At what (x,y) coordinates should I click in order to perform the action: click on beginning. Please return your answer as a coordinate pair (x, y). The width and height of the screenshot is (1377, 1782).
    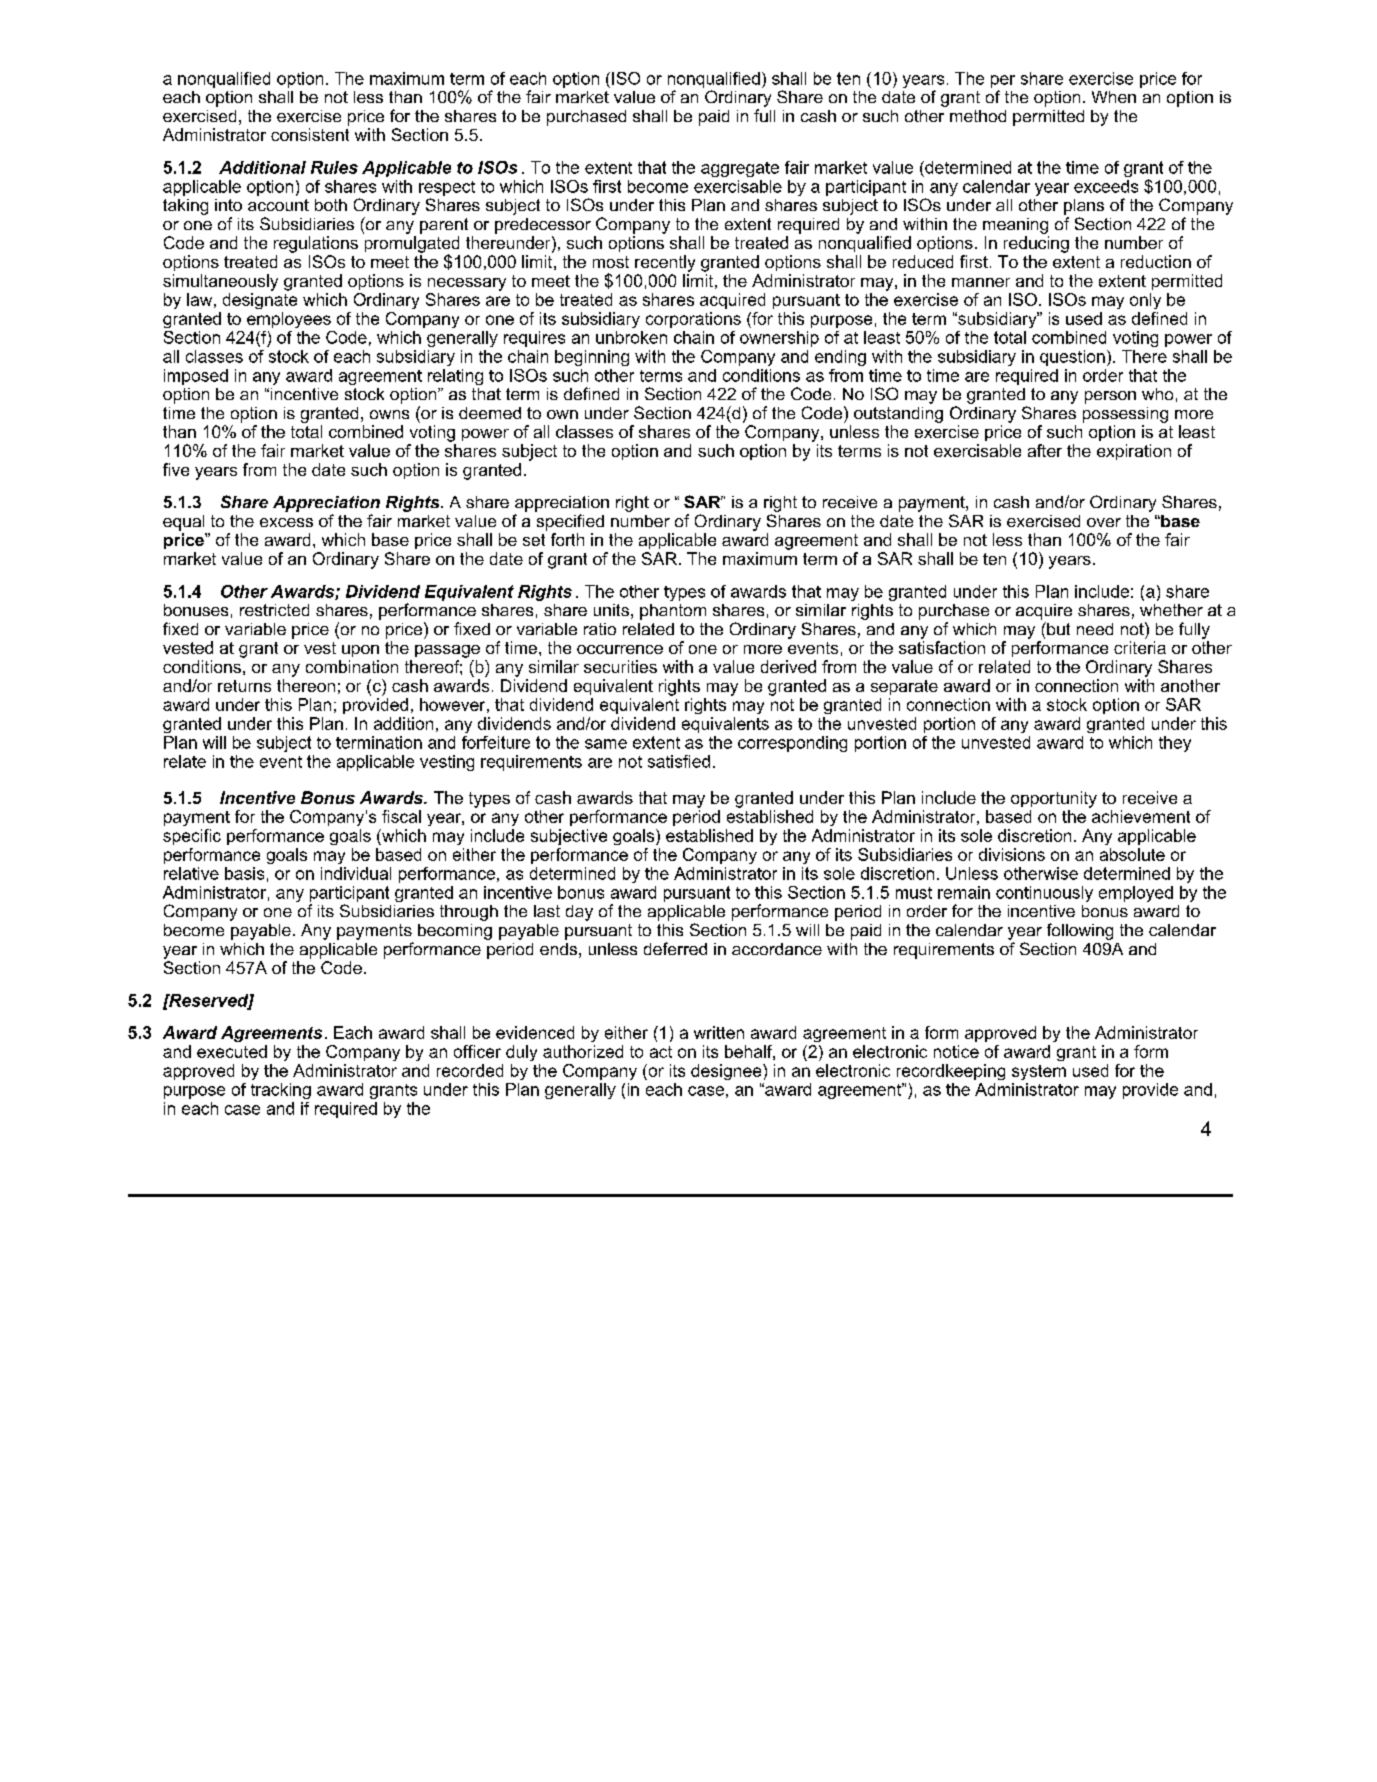
    Looking at the image, I should click on (592, 358).
